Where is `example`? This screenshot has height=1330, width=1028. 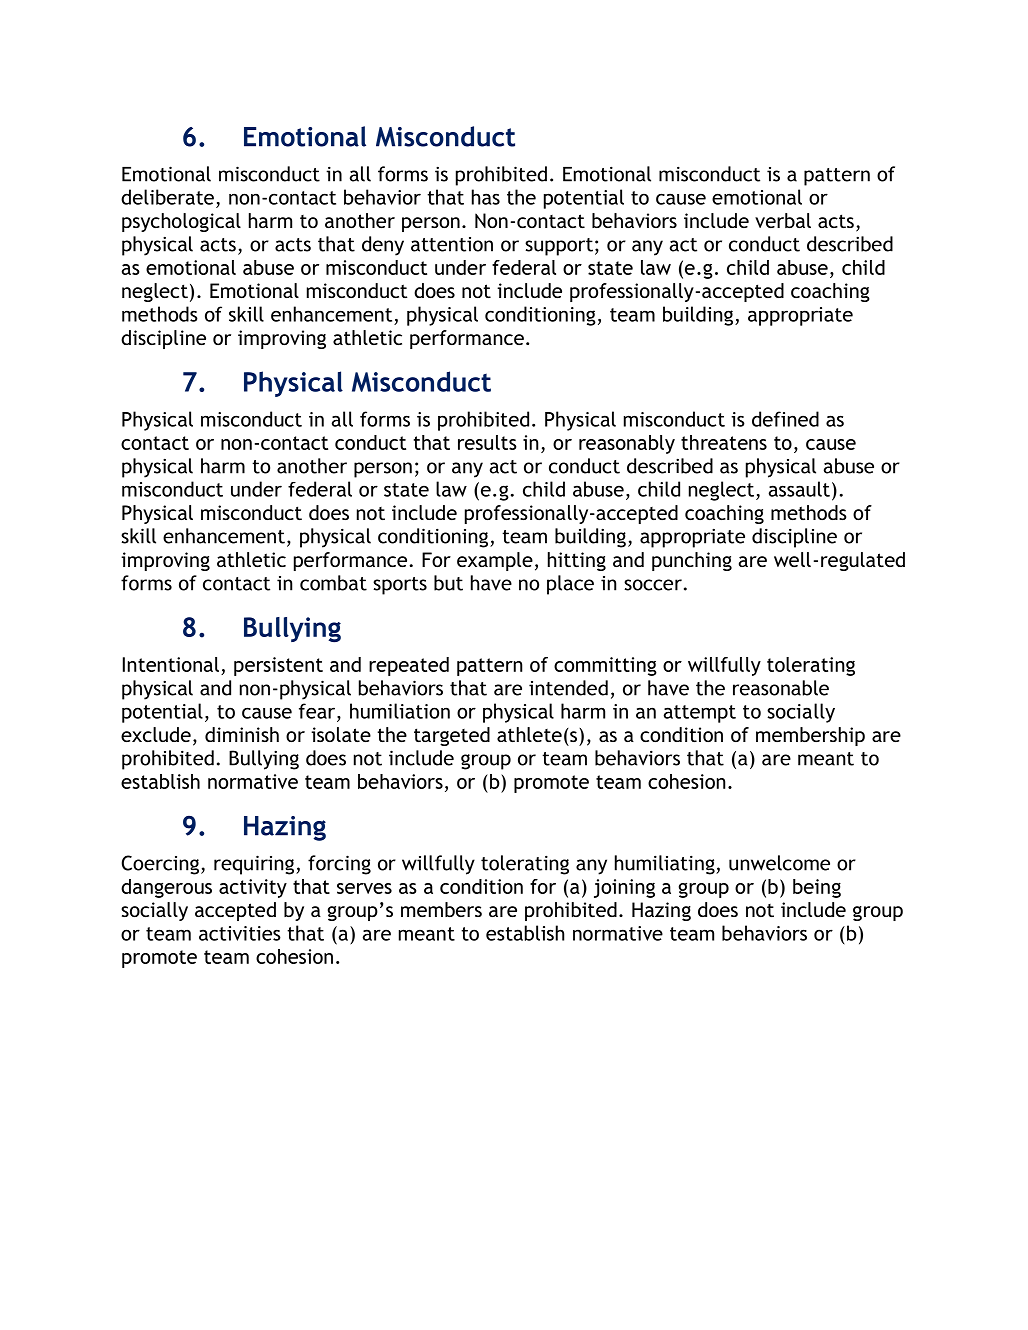
example is located at coordinates (495, 561).
